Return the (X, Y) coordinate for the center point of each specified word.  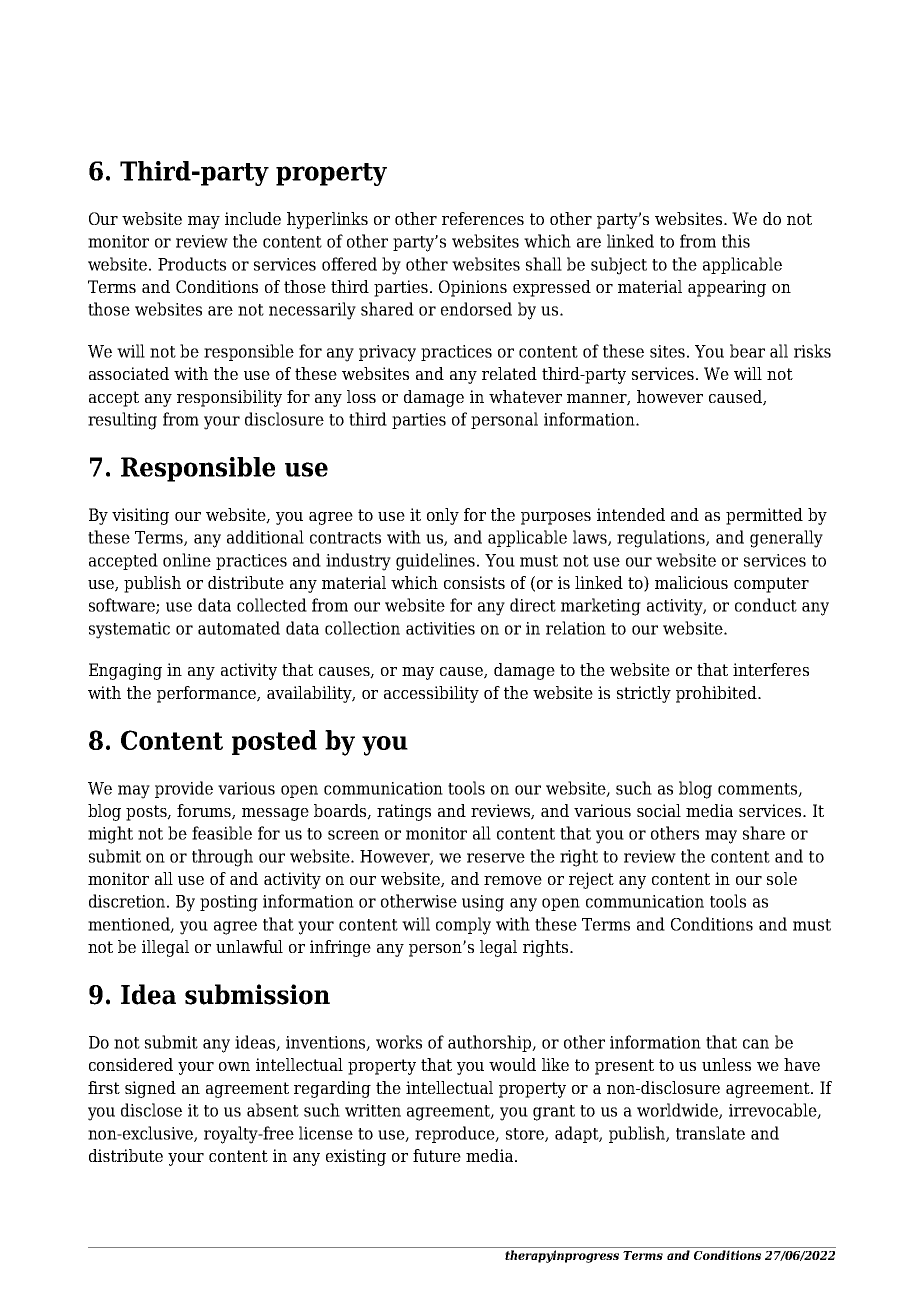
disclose (151, 1110)
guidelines (437, 562)
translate (710, 1133)
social (659, 810)
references (483, 218)
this (736, 241)
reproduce (456, 1134)
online (187, 560)
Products (192, 264)
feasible (222, 833)
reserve (496, 858)
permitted (764, 516)
